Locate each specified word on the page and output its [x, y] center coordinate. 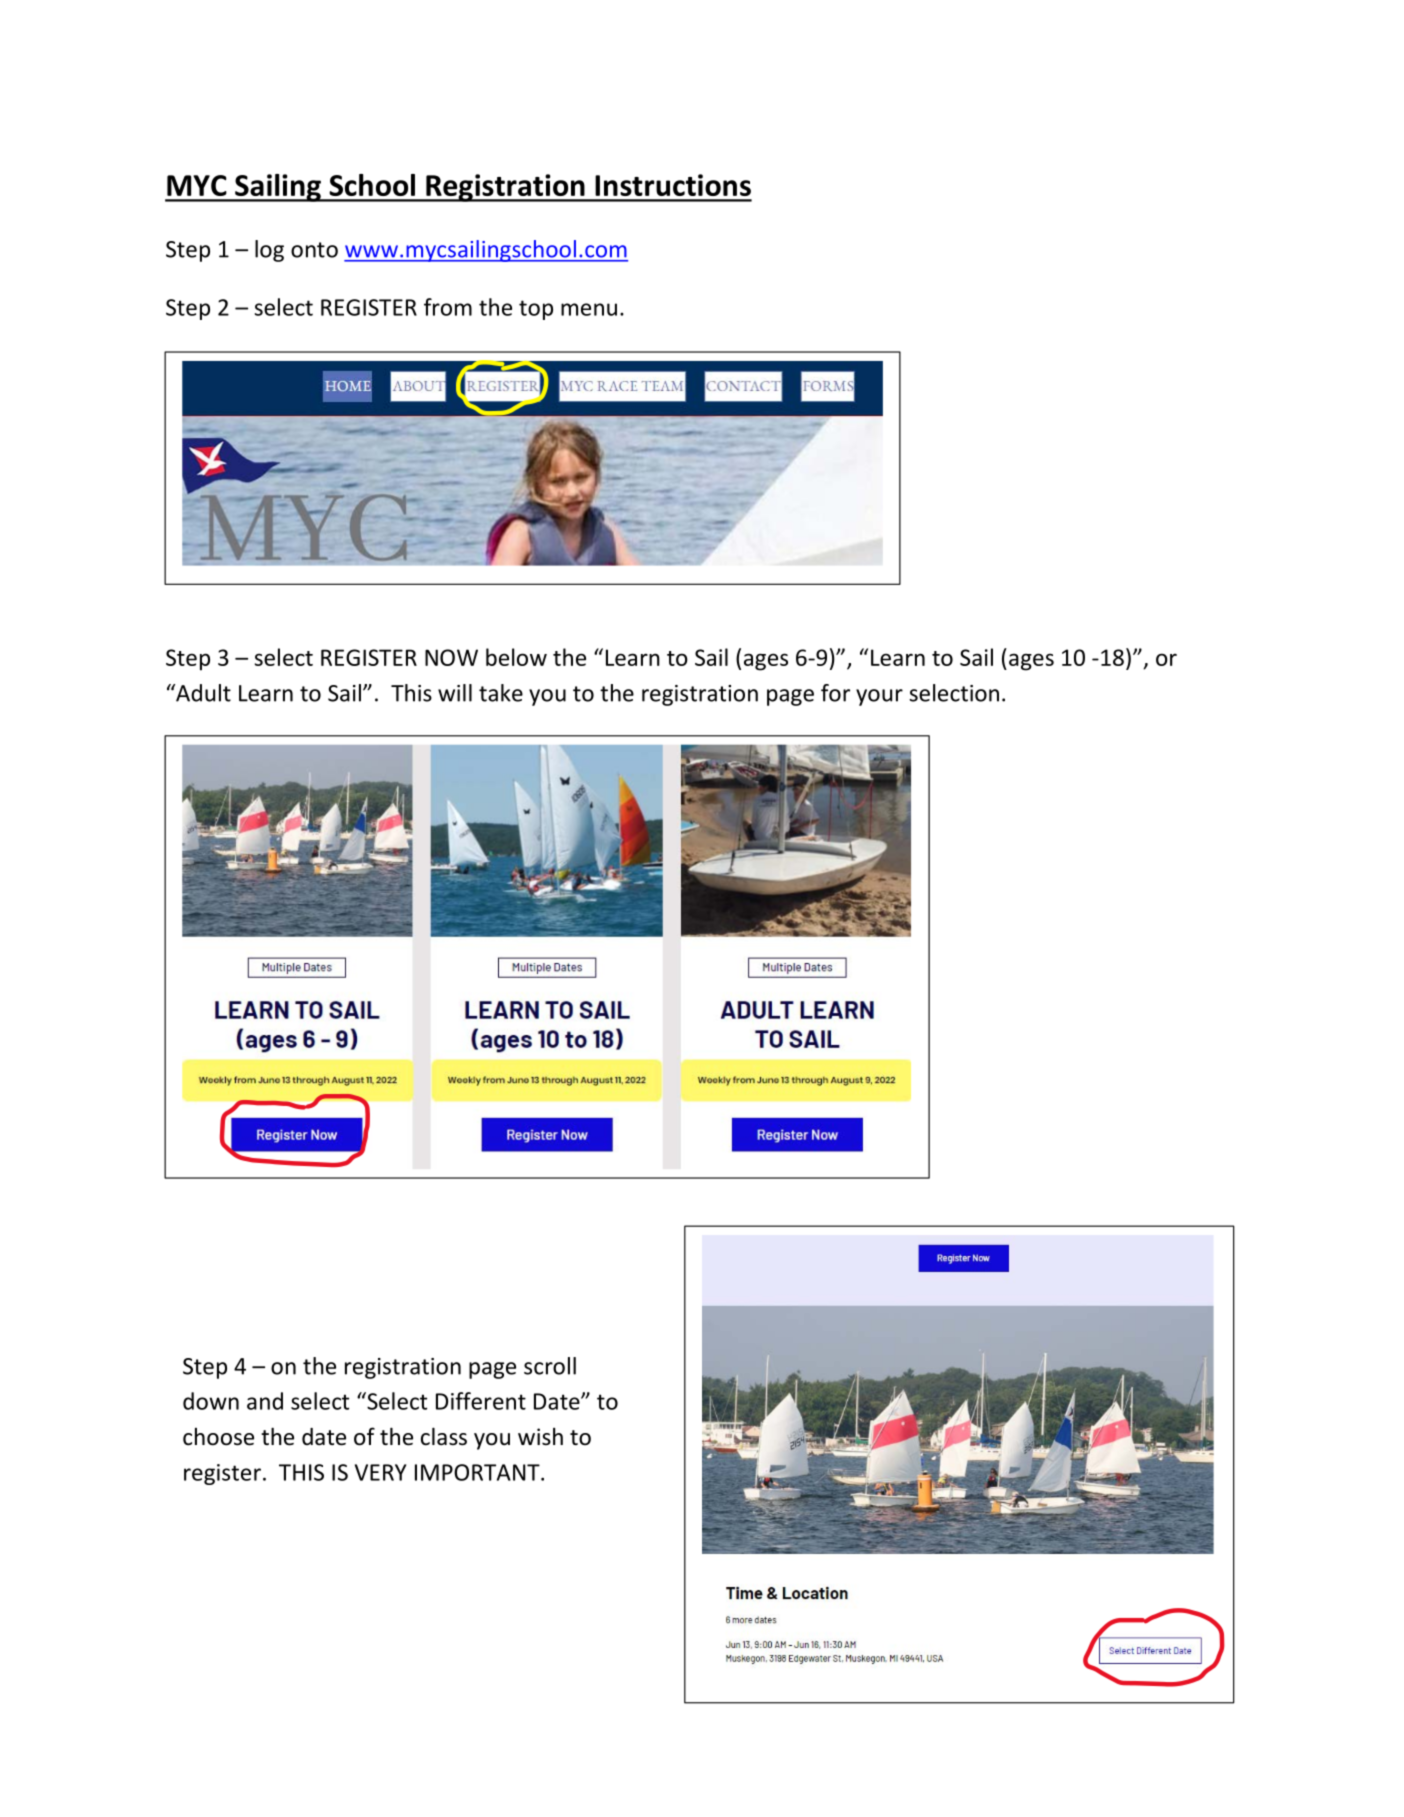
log [269, 251]
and [265, 1401]
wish [540, 1436]
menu [589, 309]
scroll [550, 1366]
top [536, 310]
